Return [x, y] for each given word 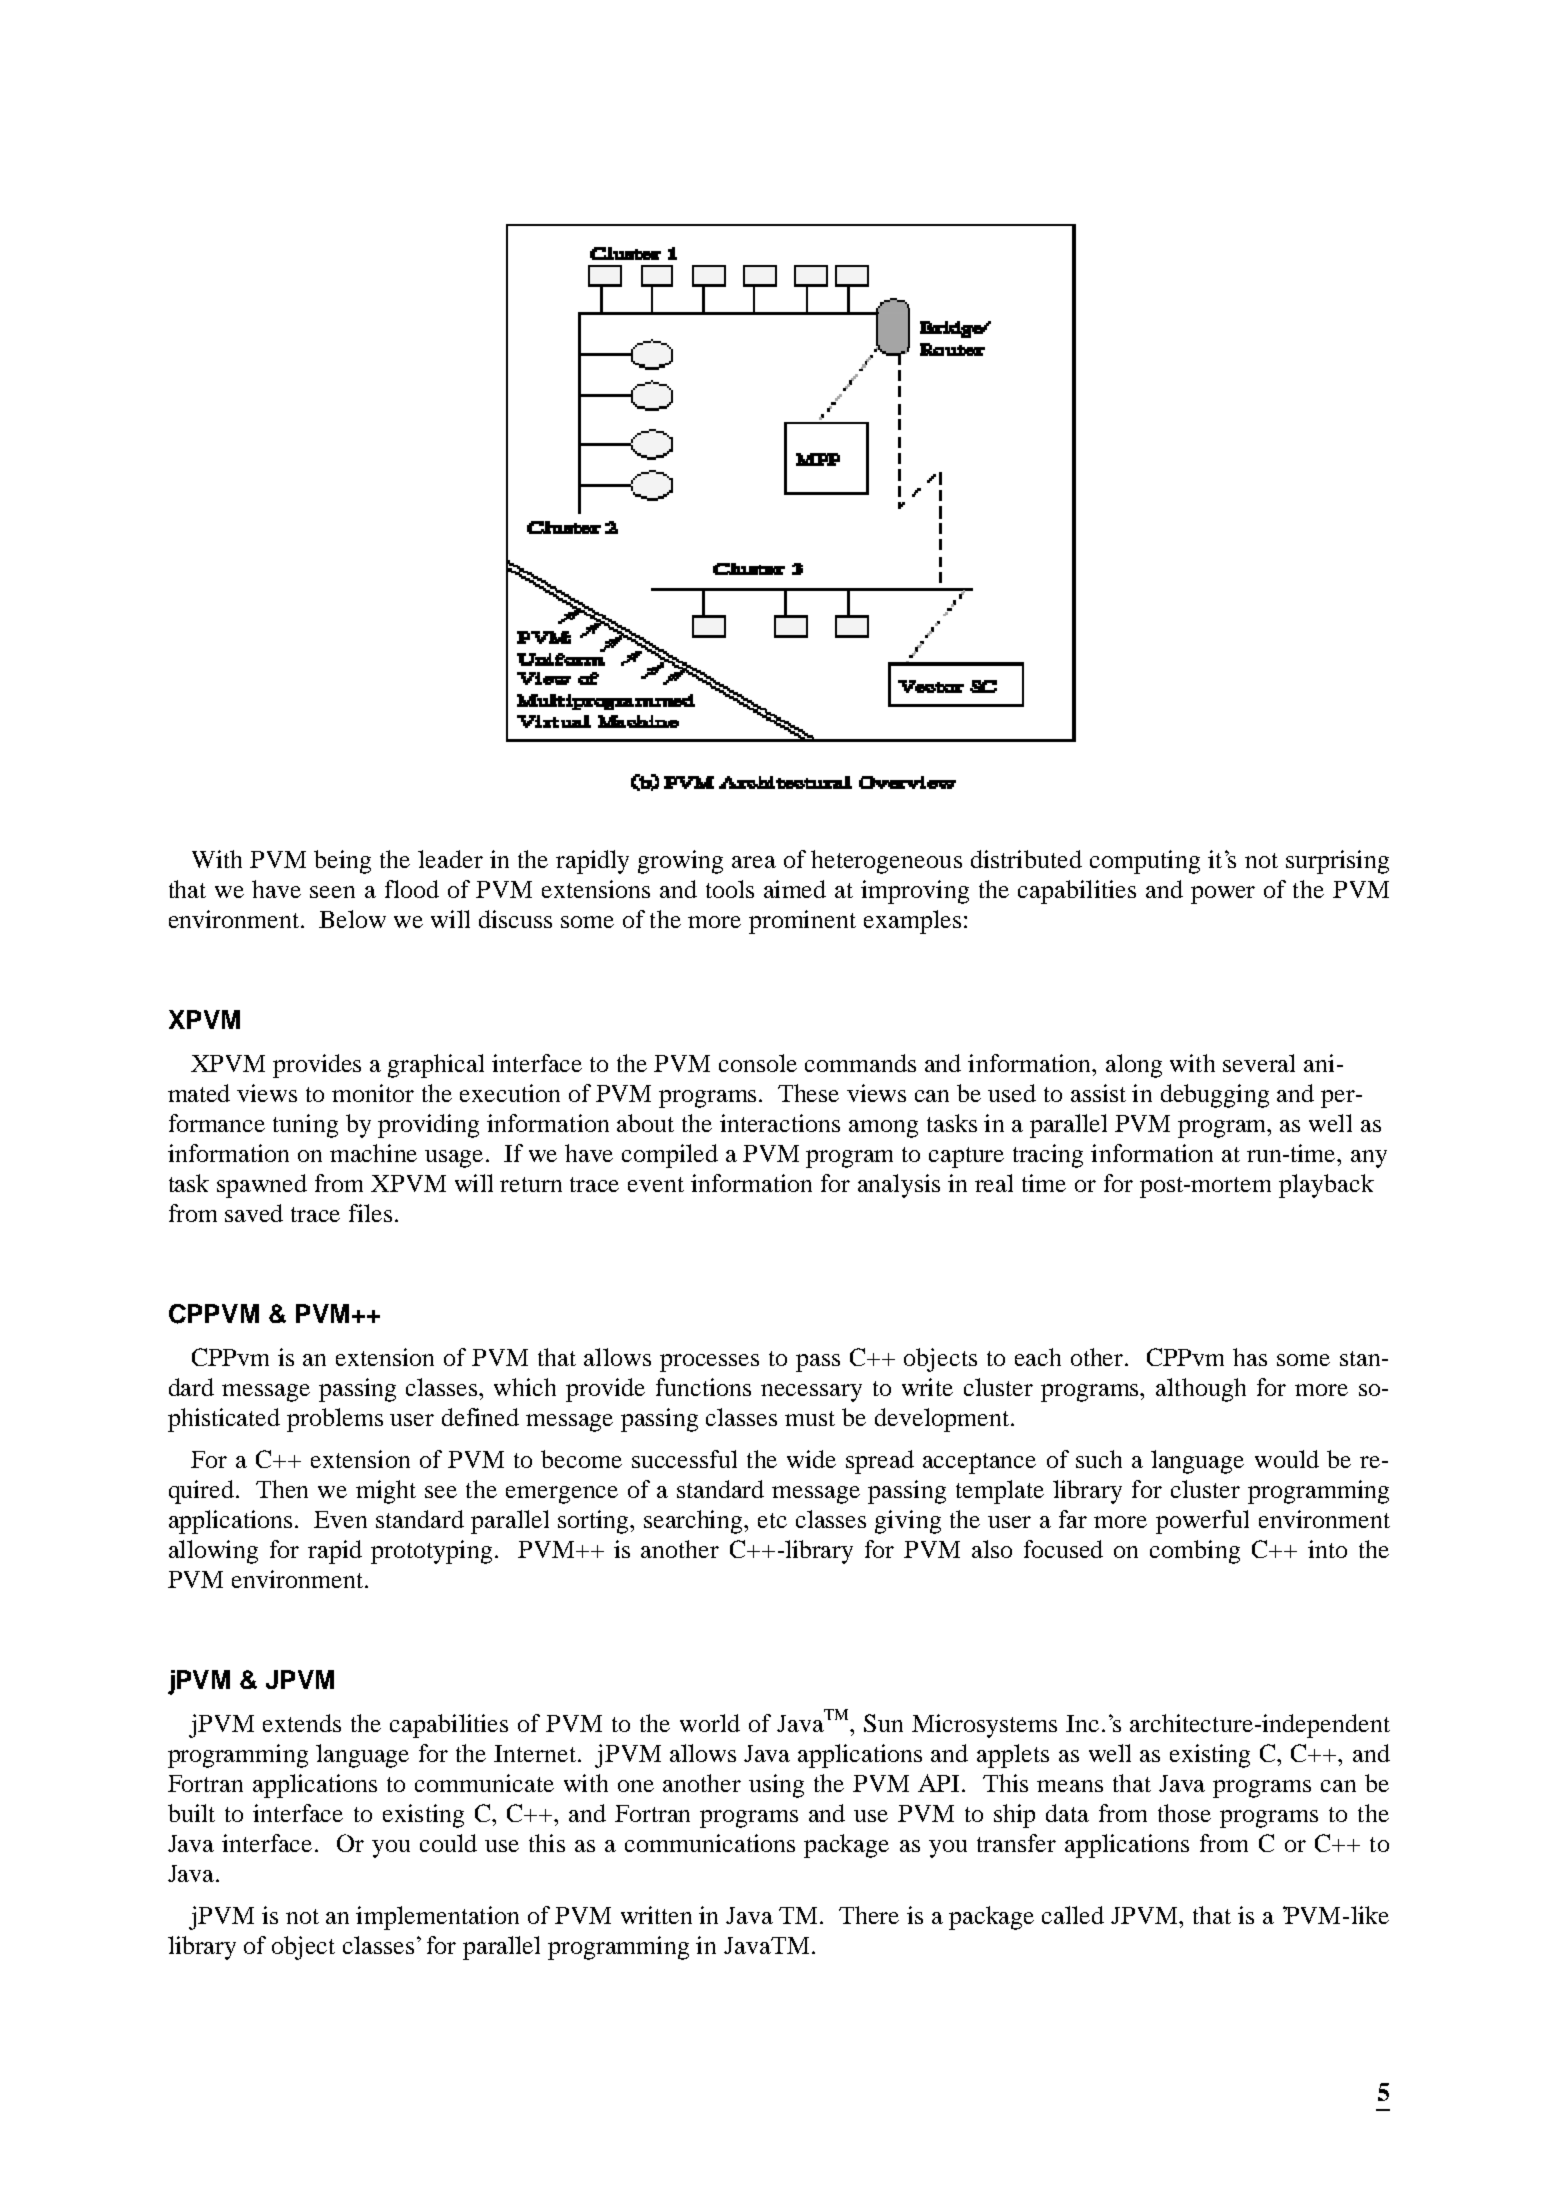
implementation [437, 1918]
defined [480, 1417]
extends [302, 1723]
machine [373, 1153]
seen [332, 892]
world [710, 1723]
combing [1195, 1552]
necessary [811, 1393]
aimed [795, 889]
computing [1145, 862]
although [1201, 1390]
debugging [1215, 1096]
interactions [780, 1123]
